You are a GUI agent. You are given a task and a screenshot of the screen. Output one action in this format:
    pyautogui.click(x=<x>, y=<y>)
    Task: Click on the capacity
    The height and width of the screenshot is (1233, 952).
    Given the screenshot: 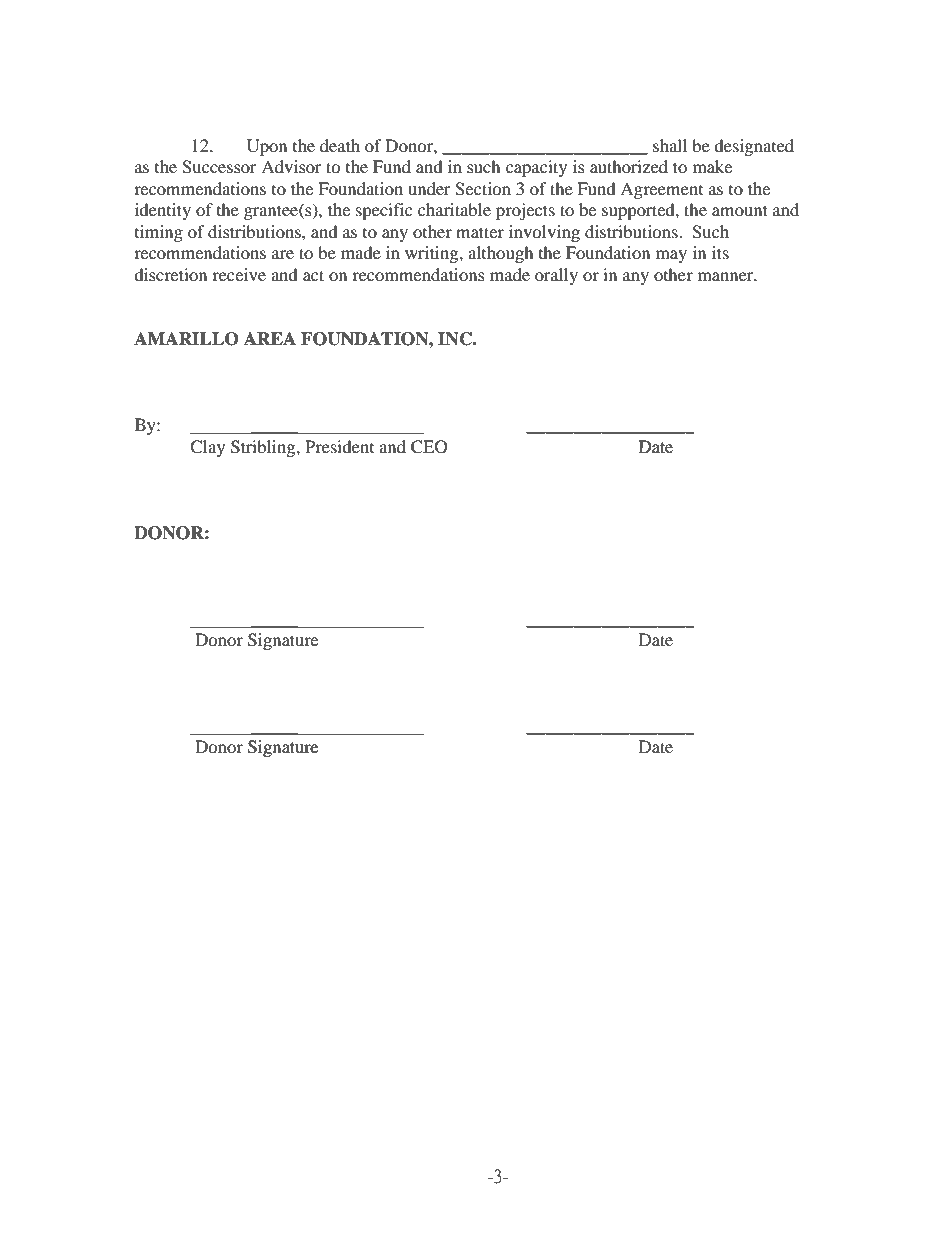 What is the action you would take?
    pyautogui.click(x=536, y=168)
